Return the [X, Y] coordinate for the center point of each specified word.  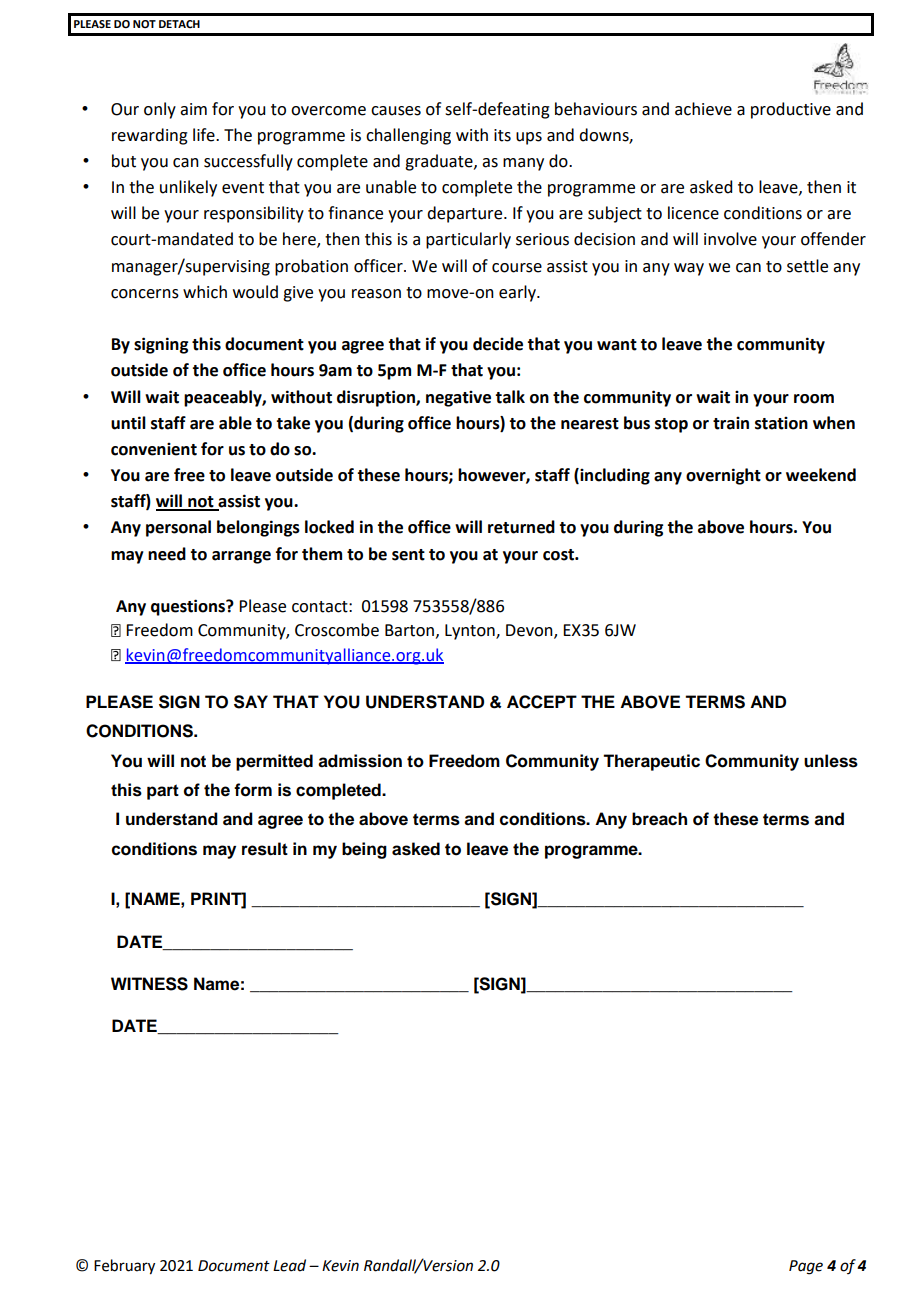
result [265, 849]
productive [791, 110]
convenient [154, 449]
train [731, 423]
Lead [289, 1265]
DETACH [179, 24]
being [364, 850]
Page [806, 1267]
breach [659, 819]
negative [458, 399]
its [502, 135]
